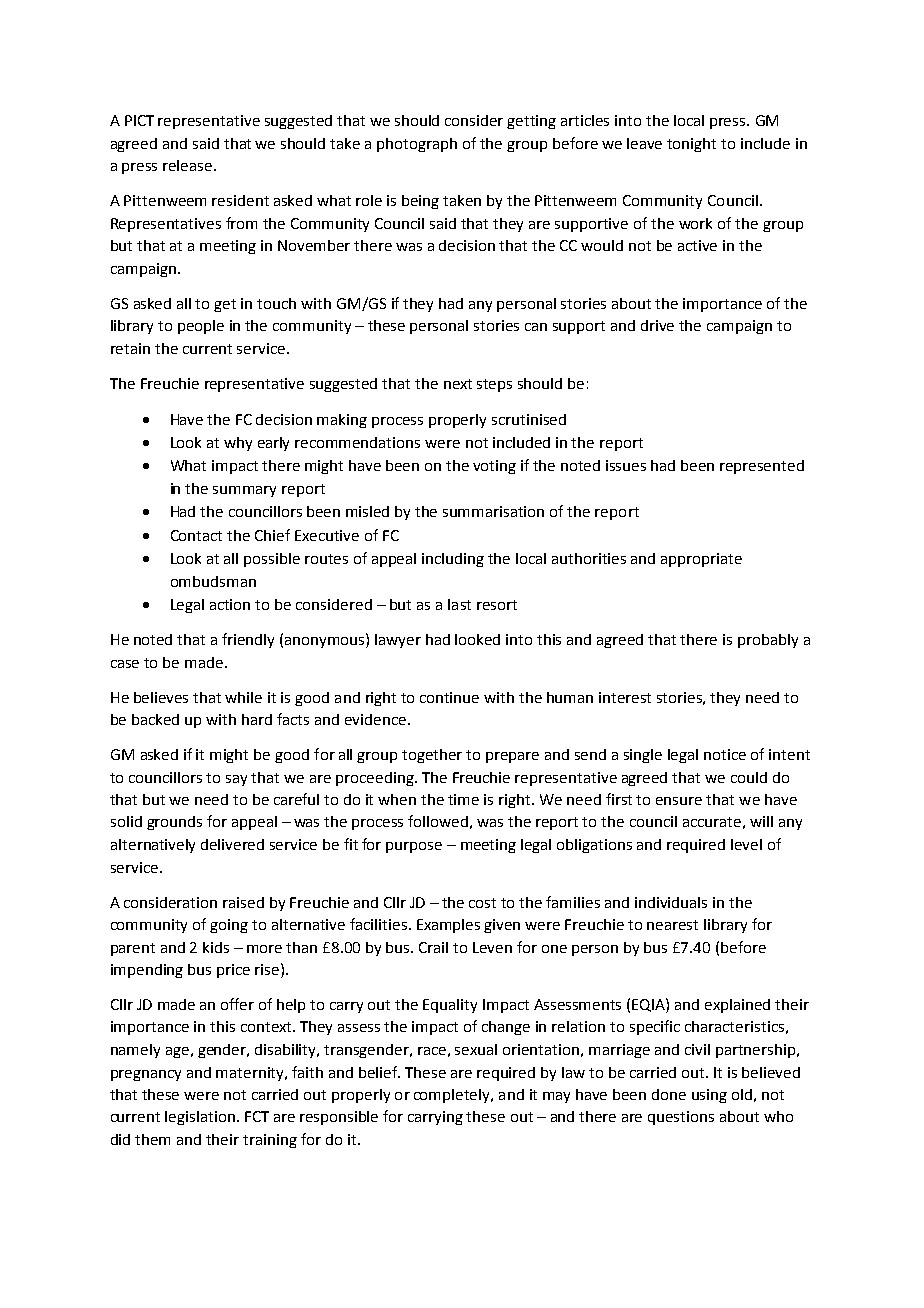 The height and width of the page is (1308, 924). I want to click on using, so click(709, 1096).
